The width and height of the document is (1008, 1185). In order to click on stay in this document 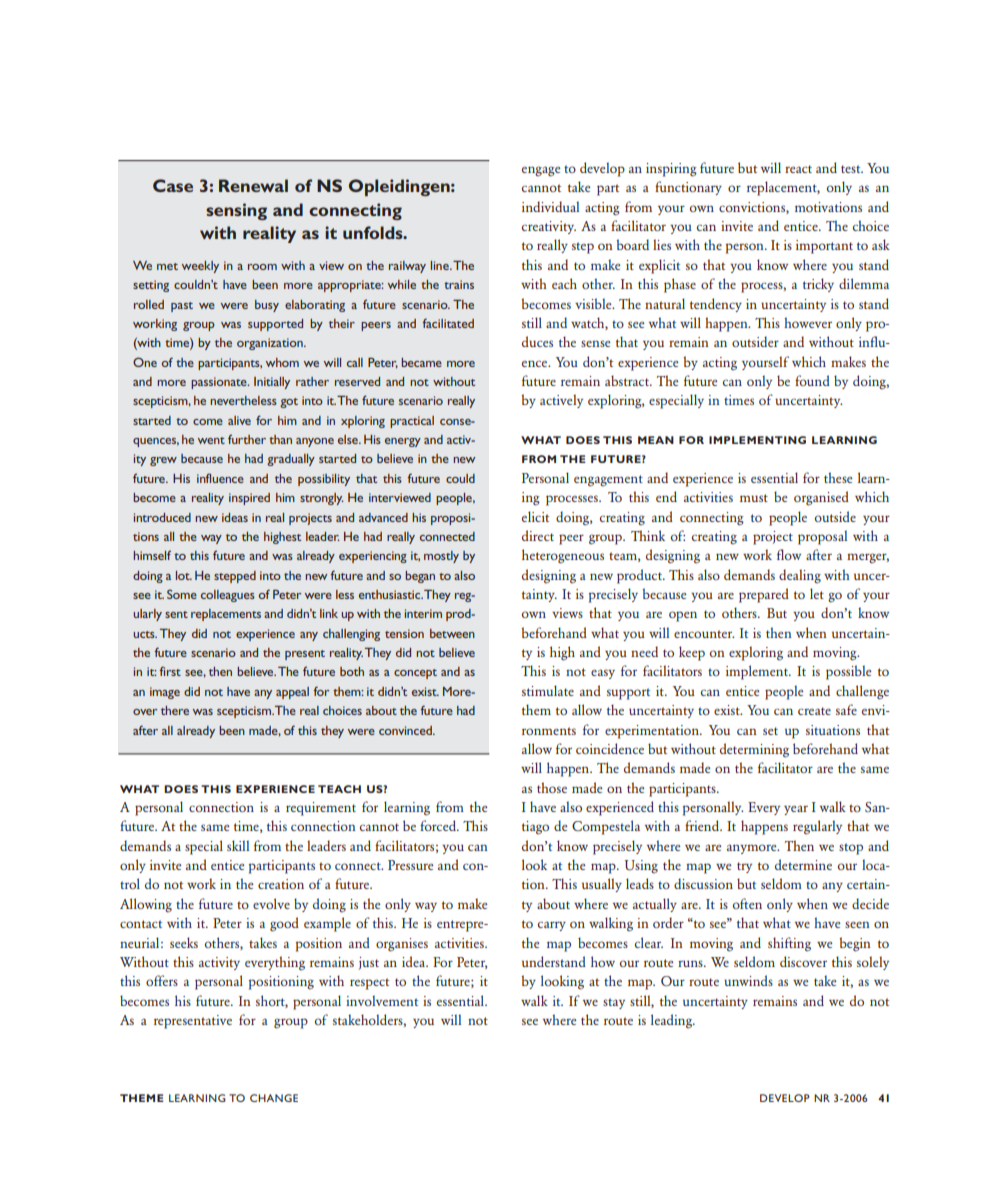, I will do `click(614, 1003)`.
